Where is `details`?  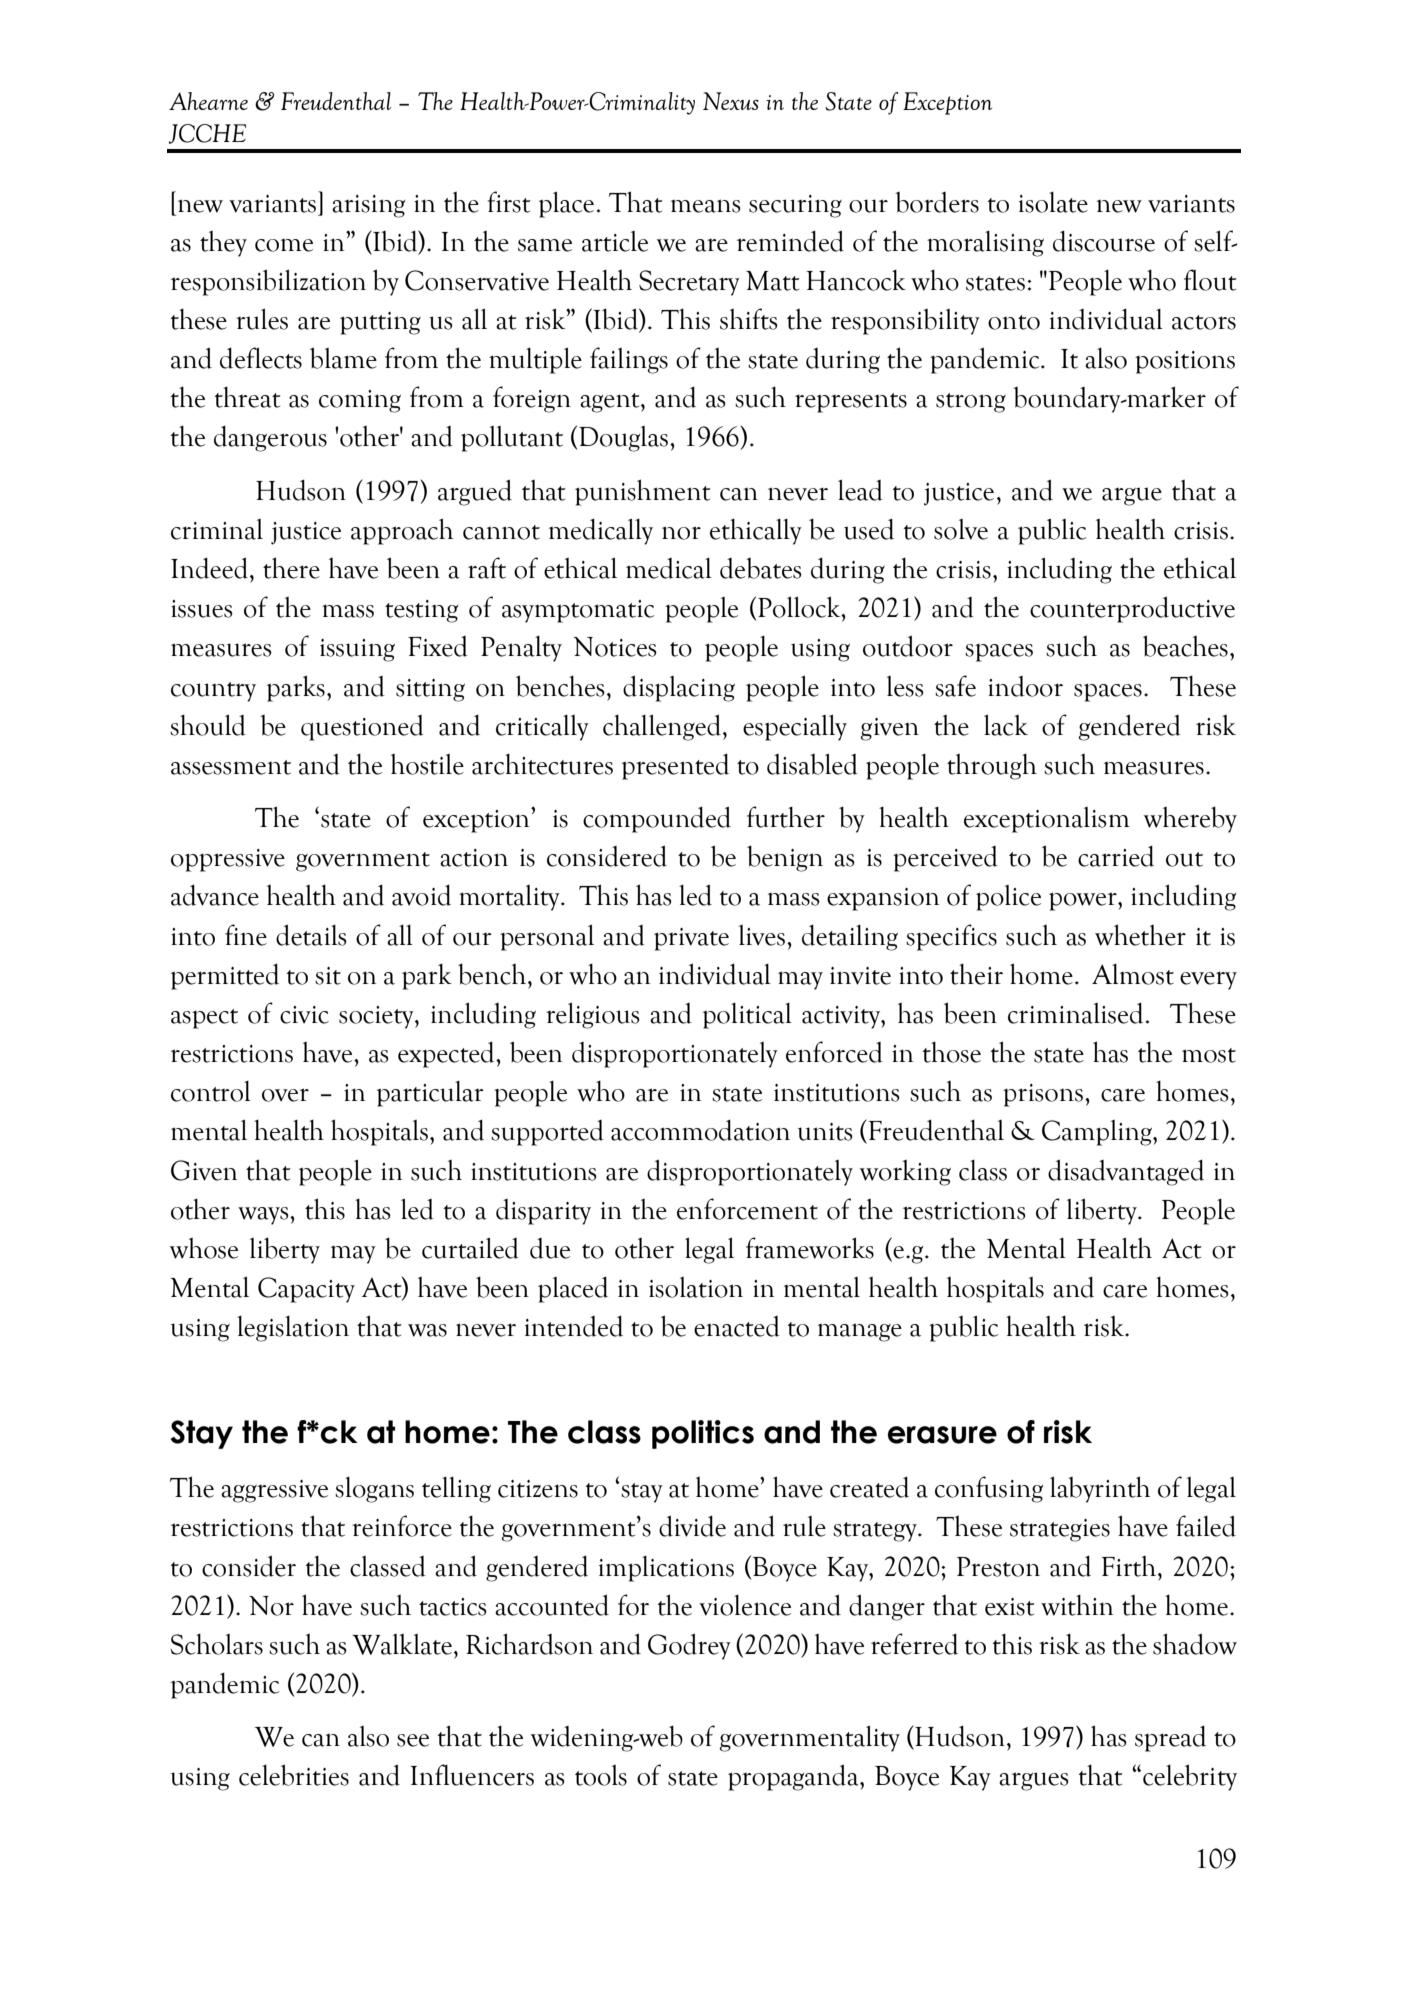 details is located at coordinates (311, 935).
